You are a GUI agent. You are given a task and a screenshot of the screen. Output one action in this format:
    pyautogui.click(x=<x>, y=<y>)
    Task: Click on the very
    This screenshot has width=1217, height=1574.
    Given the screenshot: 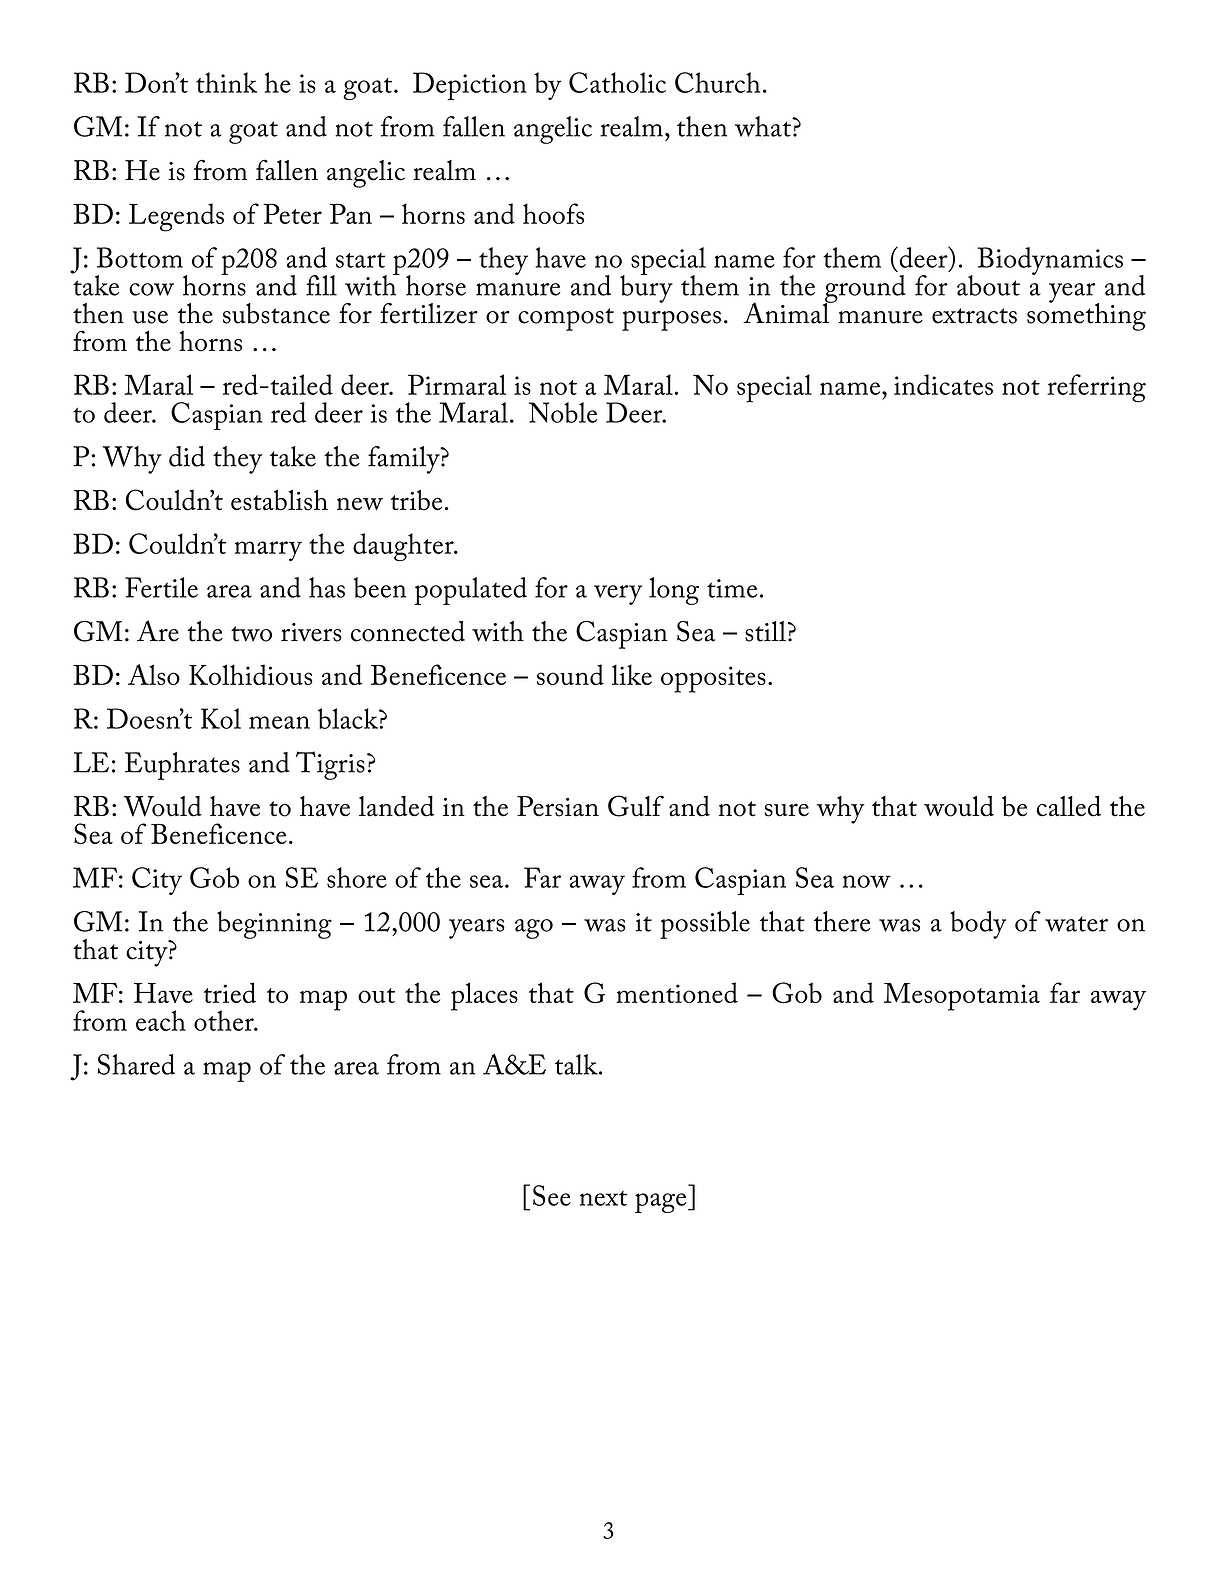 What is the action you would take?
    pyautogui.click(x=618, y=595)
